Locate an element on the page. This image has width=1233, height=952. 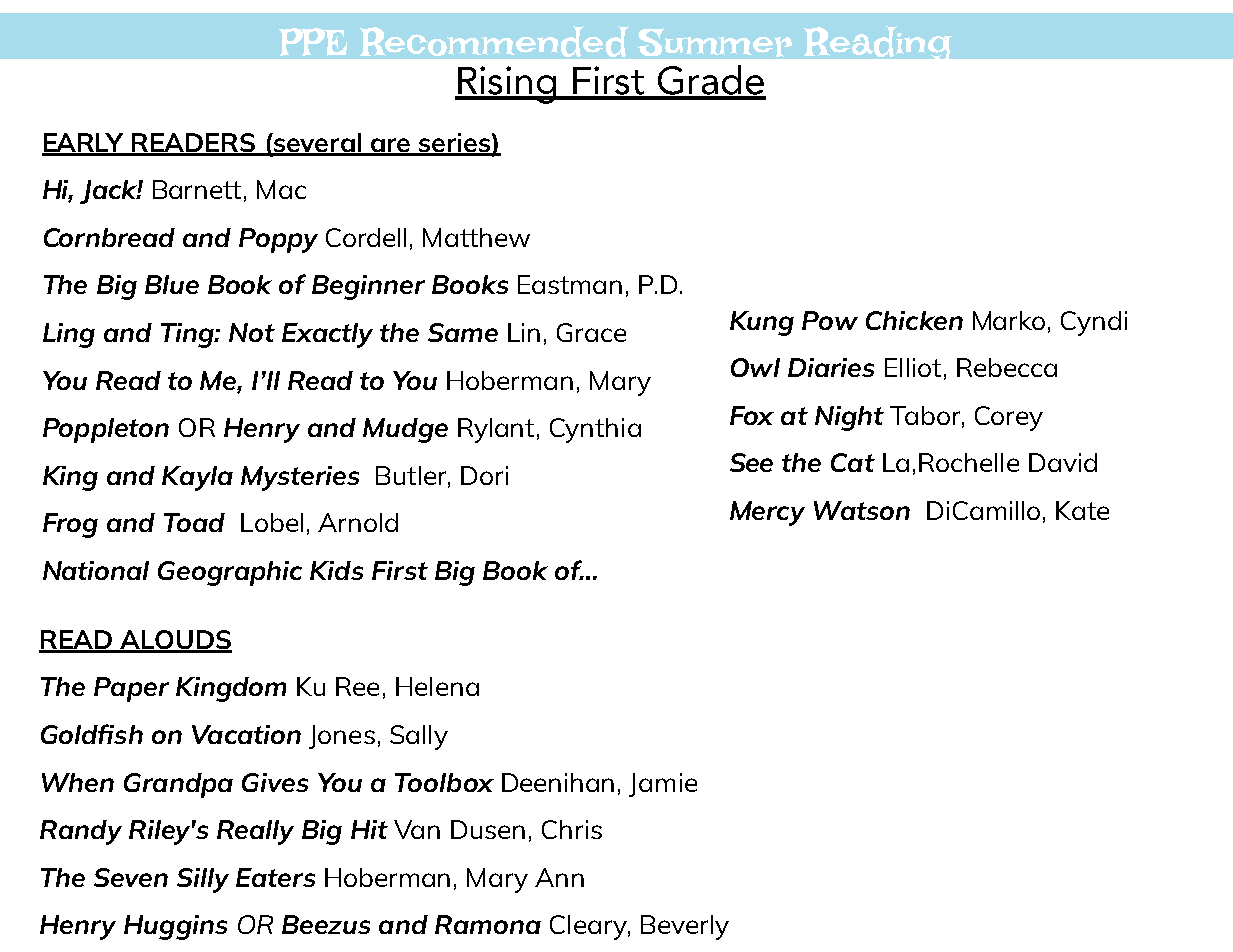
Watson is located at coordinates (862, 510).
